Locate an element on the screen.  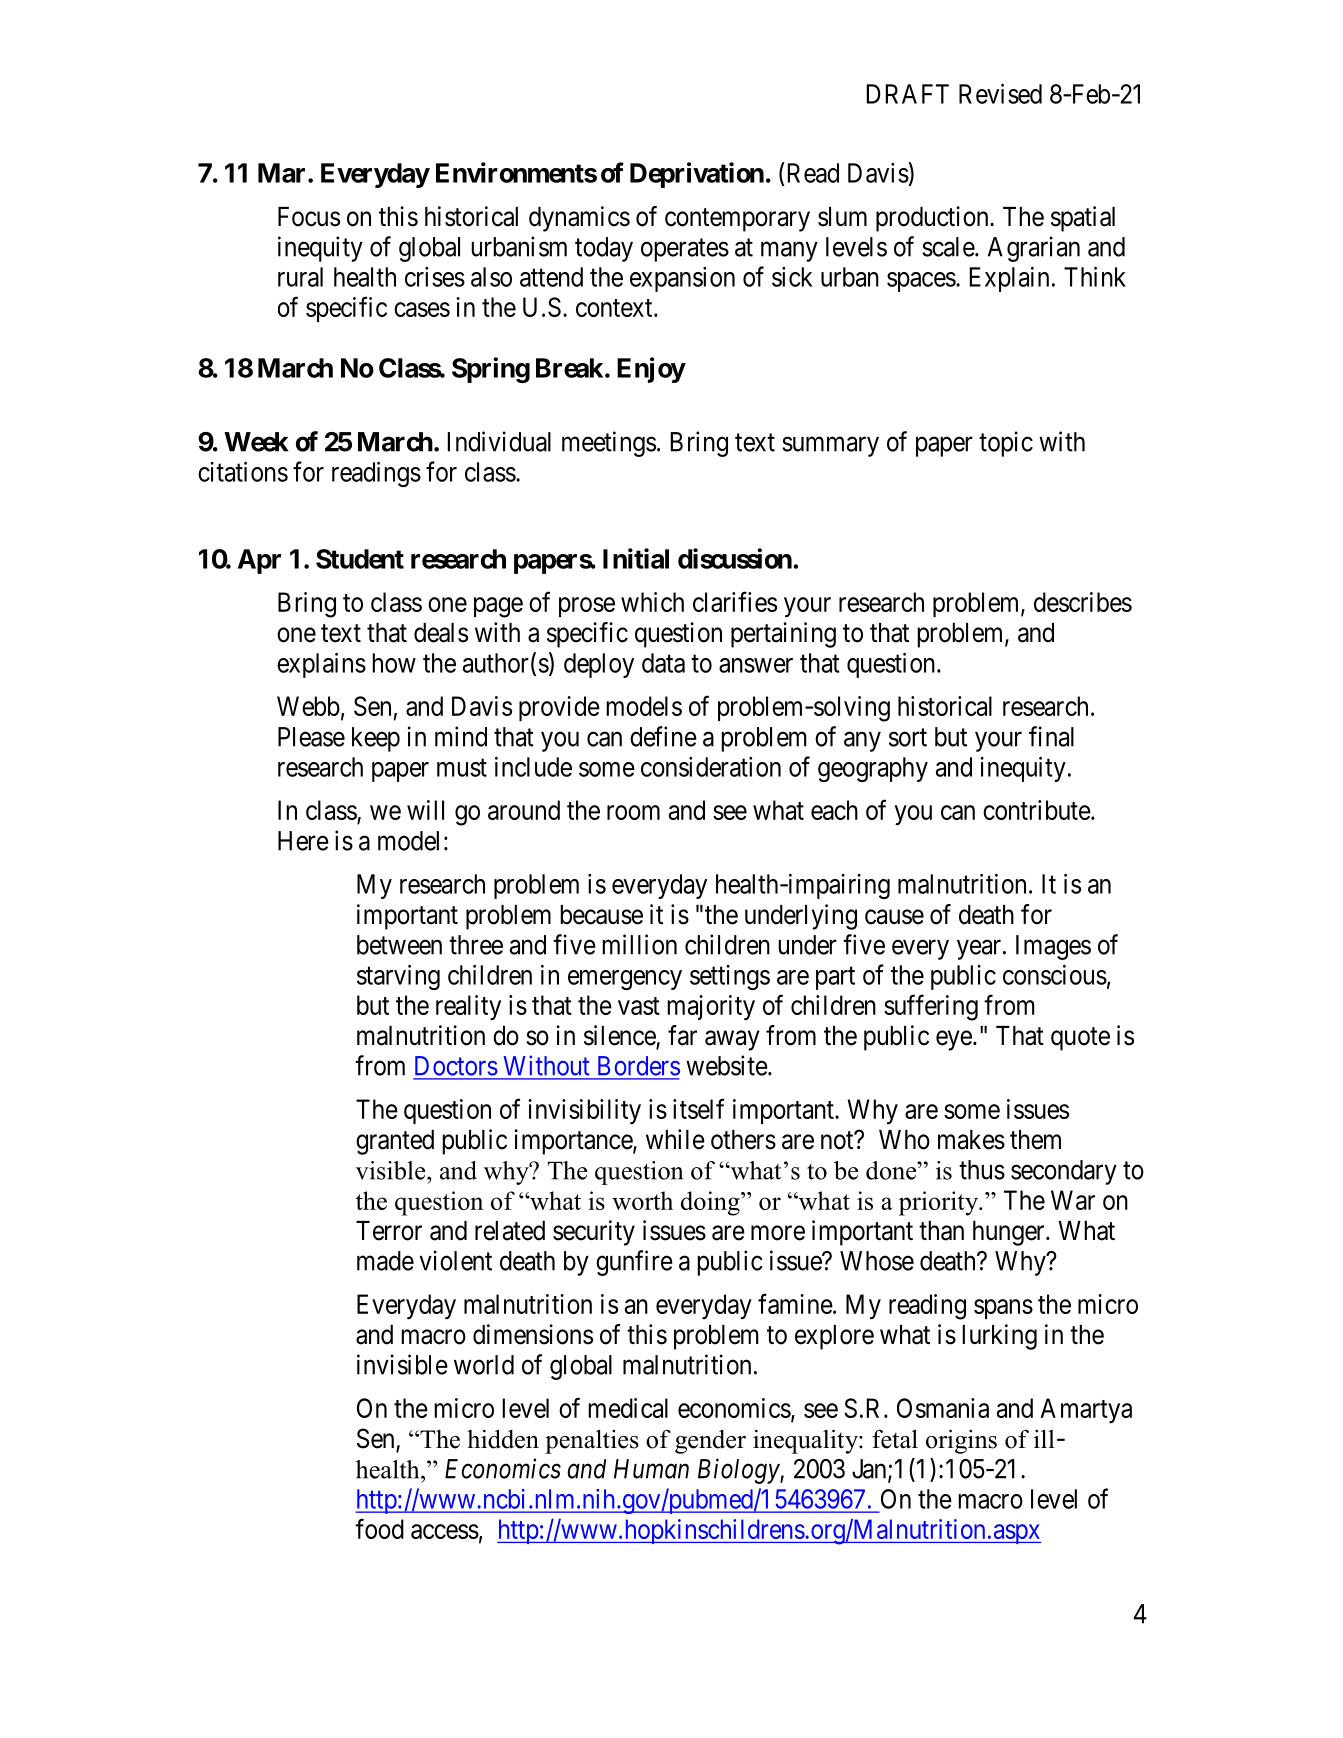
between is located at coordinates (399, 945).
